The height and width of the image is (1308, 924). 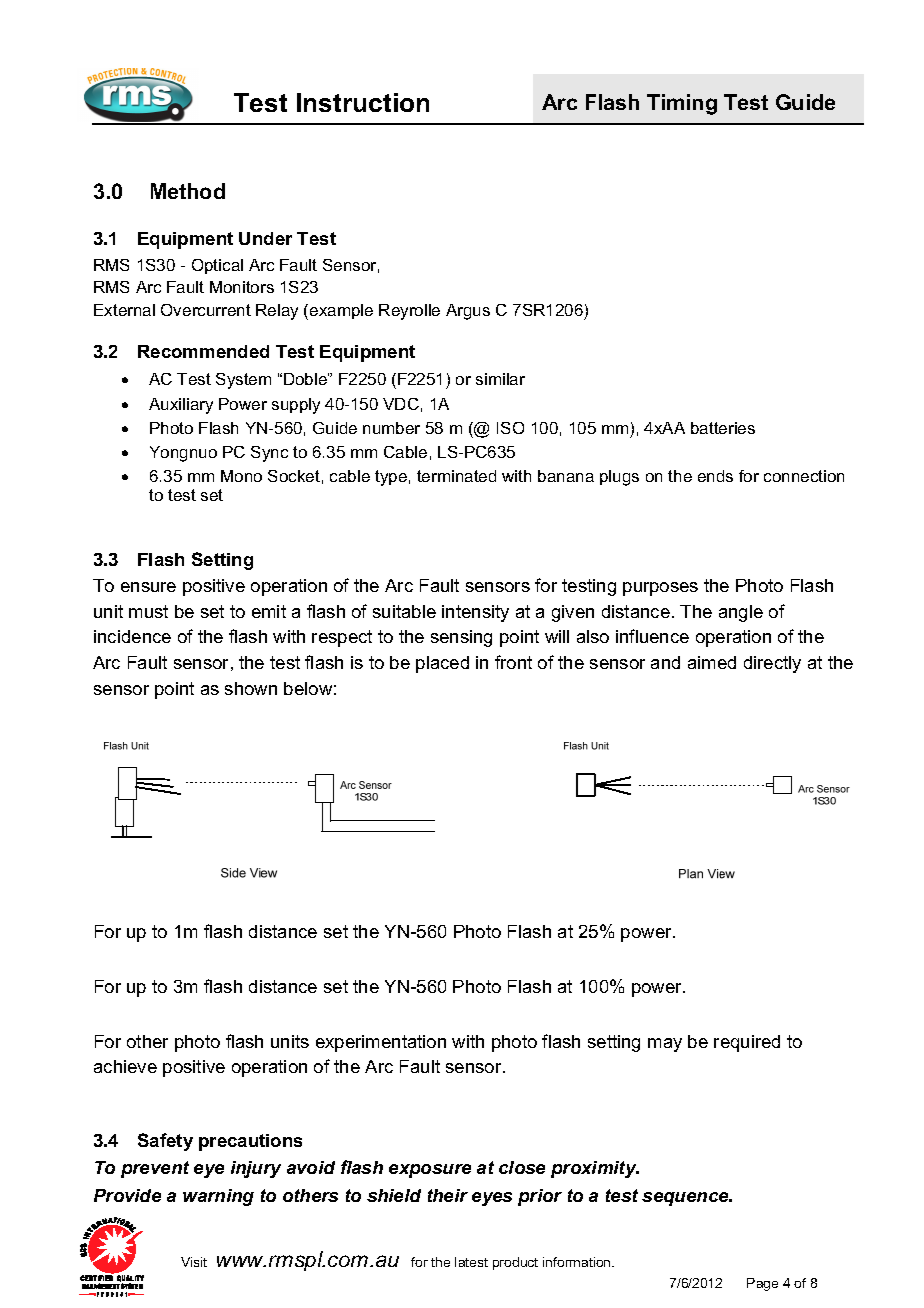 What do you see at coordinates (241, 476) in the image?
I see `Mono` at bounding box center [241, 476].
